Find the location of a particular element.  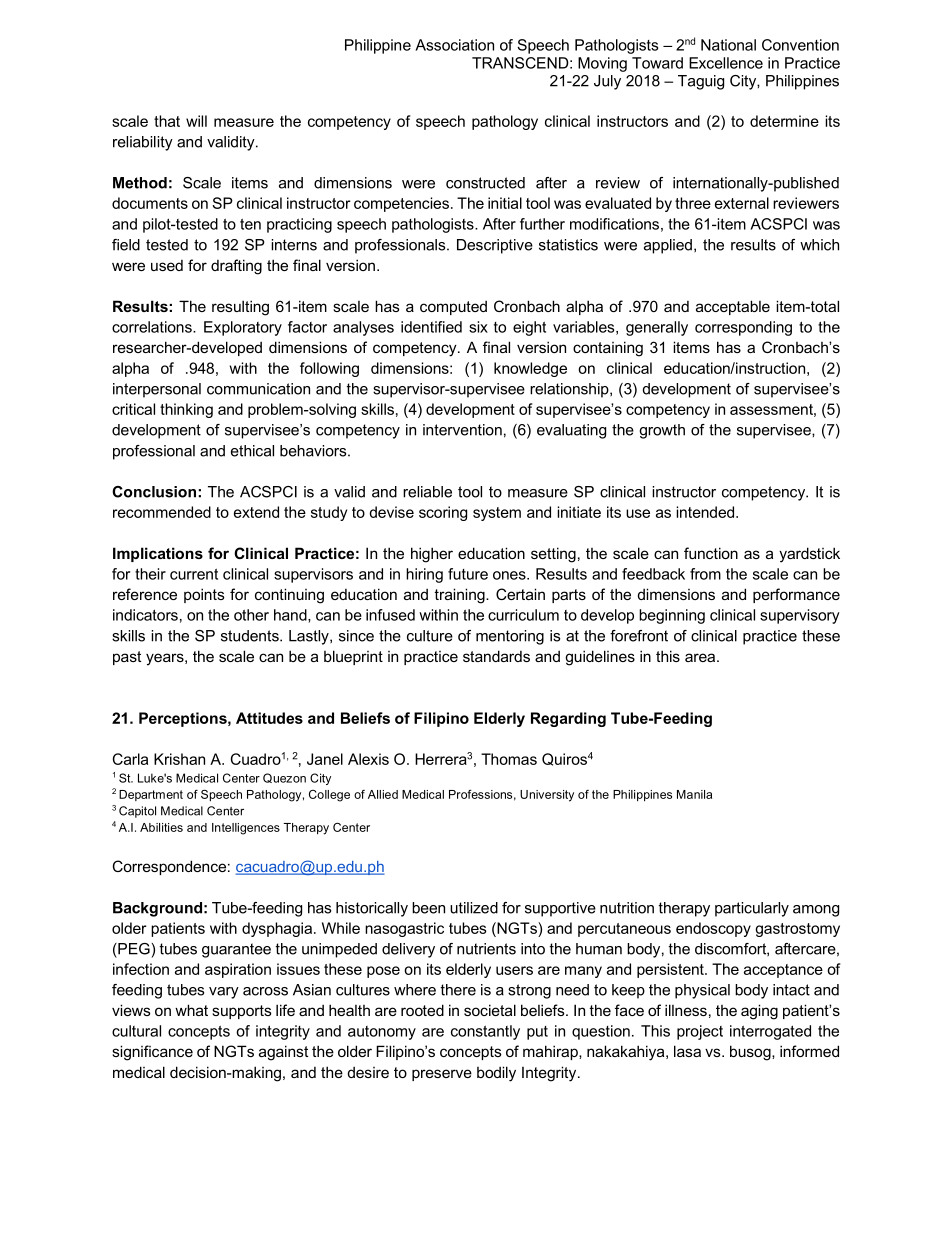

what is located at coordinates (191, 1010).
